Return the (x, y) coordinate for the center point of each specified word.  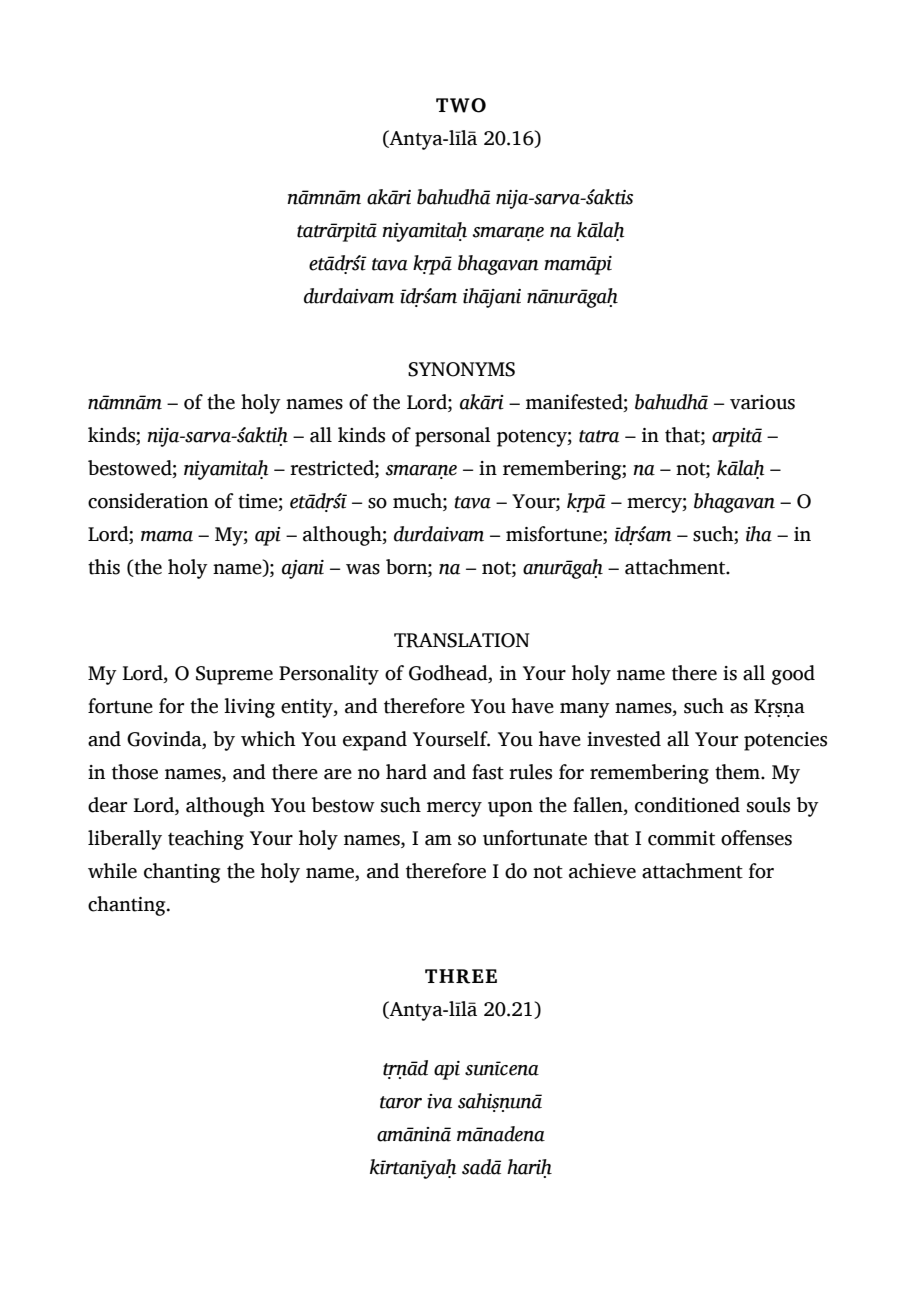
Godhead (449, 673)
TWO (461, 105)
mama (167, 536)
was (363, 569)
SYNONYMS (461, 369)
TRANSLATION (462, 640)
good (793, 675)
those (135, 772)
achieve (602, 871)
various (762, 402)
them (738, 772)
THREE (461, 976)
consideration (148, 501)
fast (488, 772)
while (112, 871)
